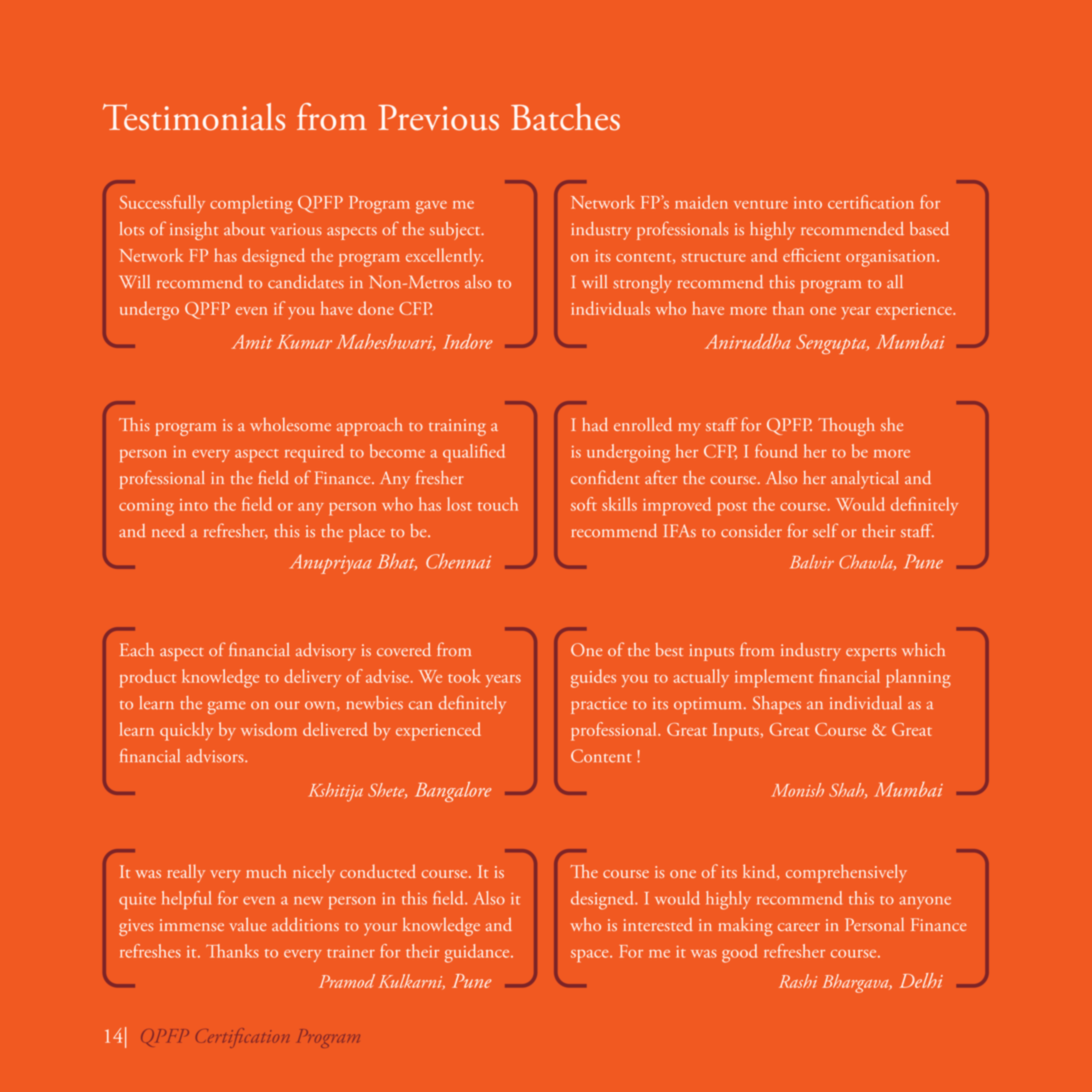  Describe the element at coordinates (290, 424) in the screenshot. I see `wholesome` at that location.
